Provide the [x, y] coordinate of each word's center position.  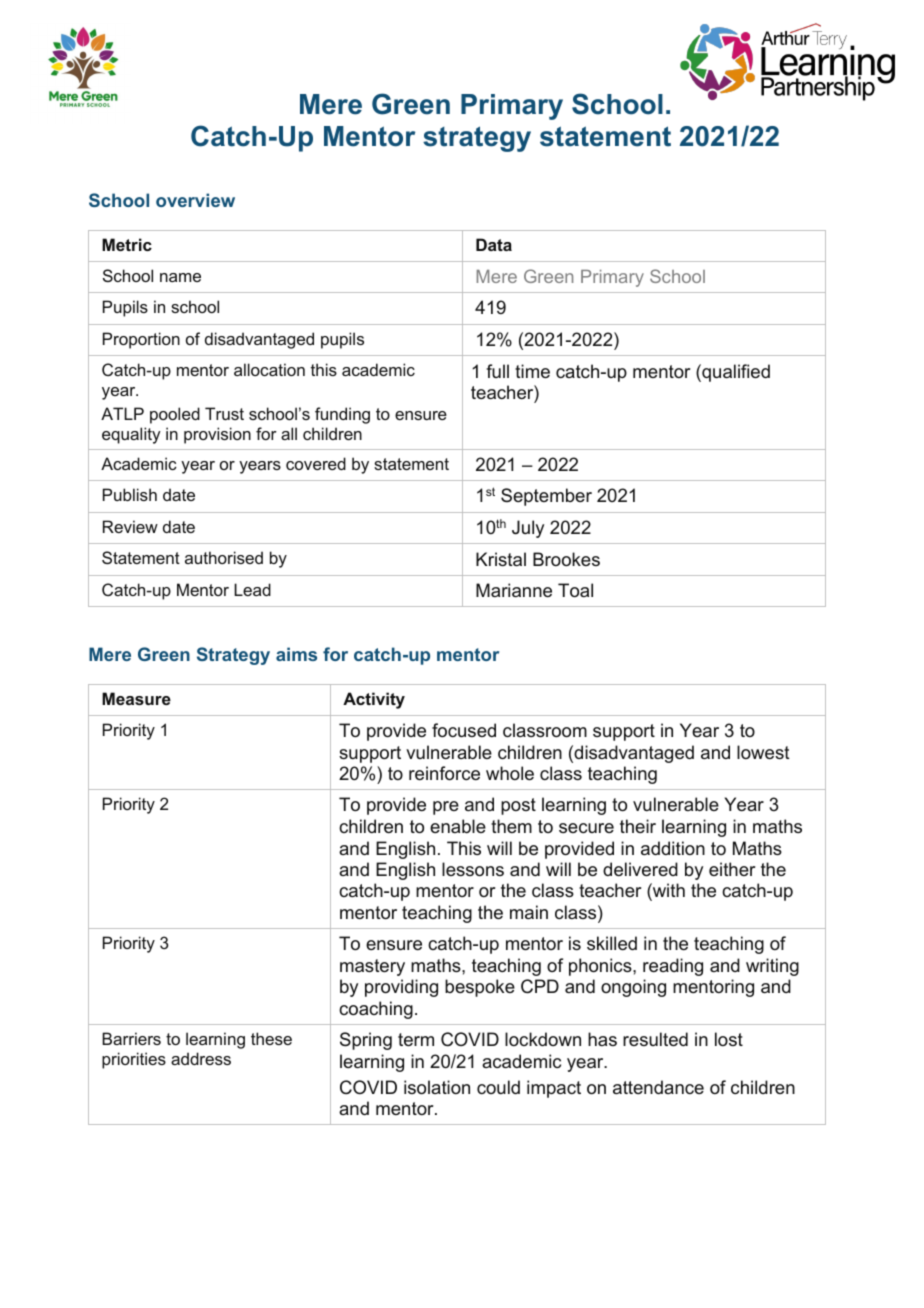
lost [729, 1039]
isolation [437, 1087]
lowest [763, 752]
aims [296, 654]
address [201, 1058]
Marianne [514, 590]
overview [195, 200]
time [532, 371]
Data [494, 244]
